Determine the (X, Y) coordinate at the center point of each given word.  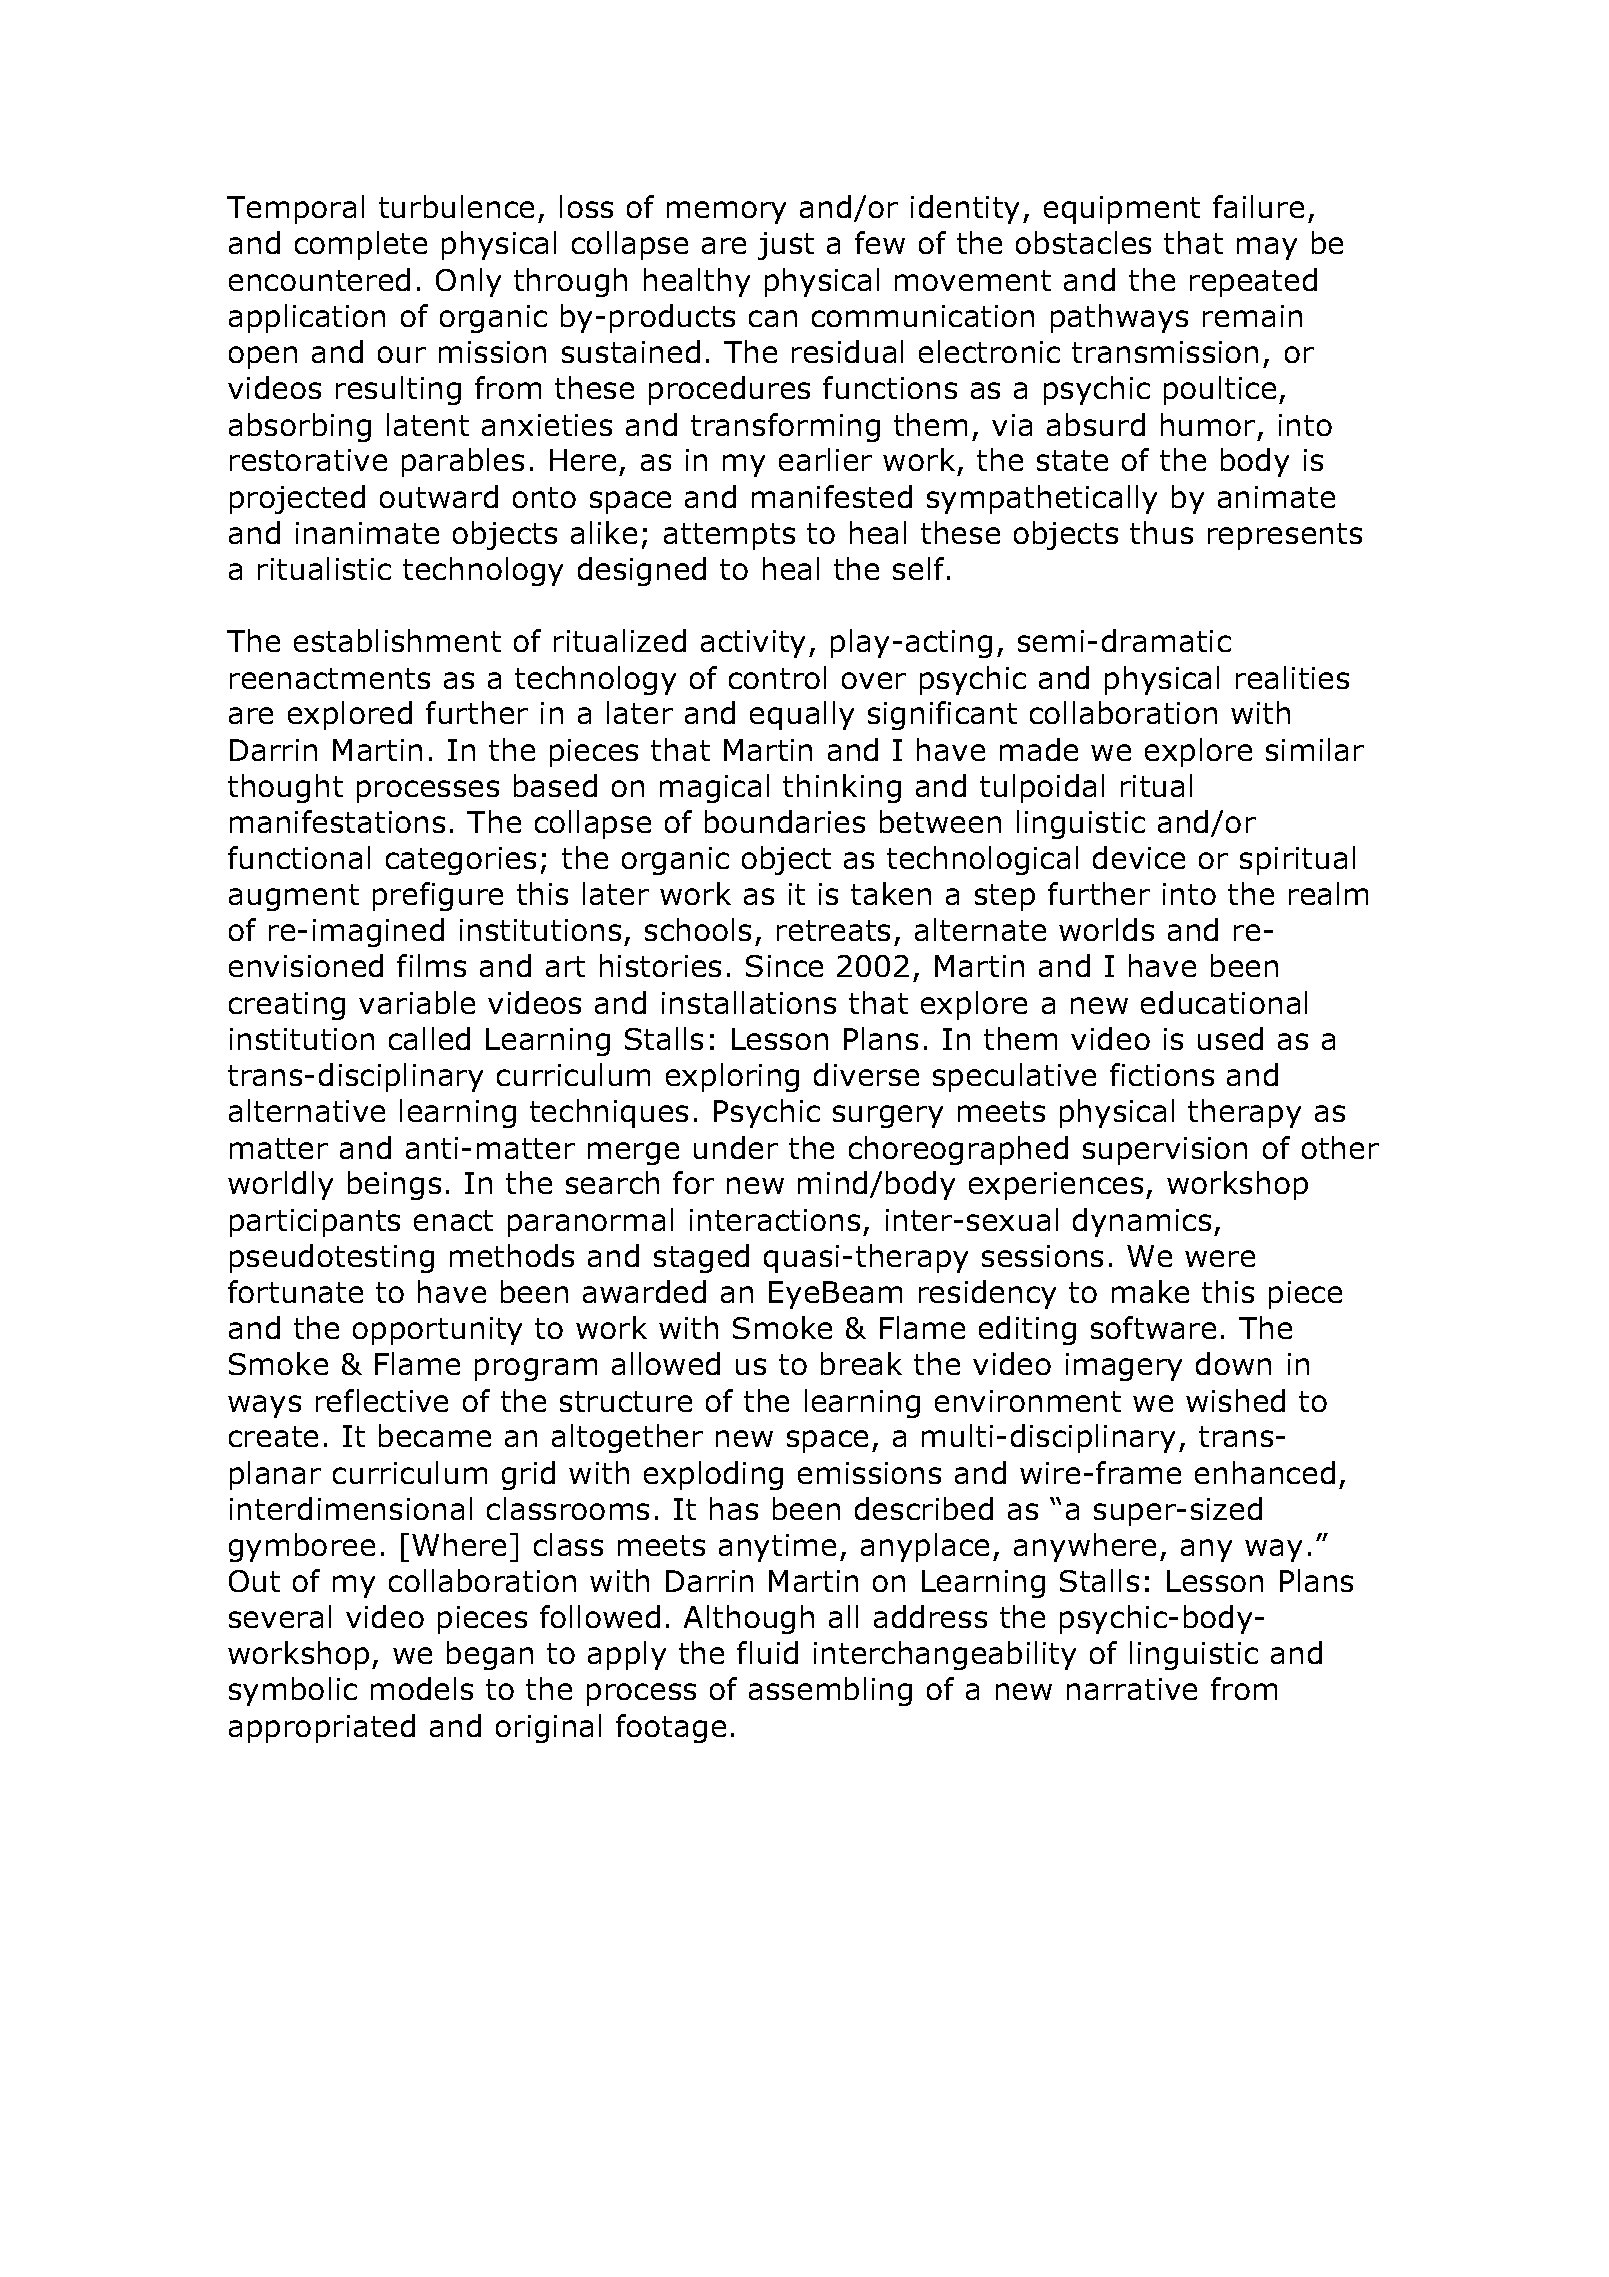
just (786, 246)
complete (361, 245)
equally (802, 715)
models (422, 1688)
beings (394, 1185)
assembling (830, 1691)
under (736, 1147)
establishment (397, 640)
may (1267, 248)
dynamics (1142, 1222)
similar (1315, 749)
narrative (1132, 1689)
